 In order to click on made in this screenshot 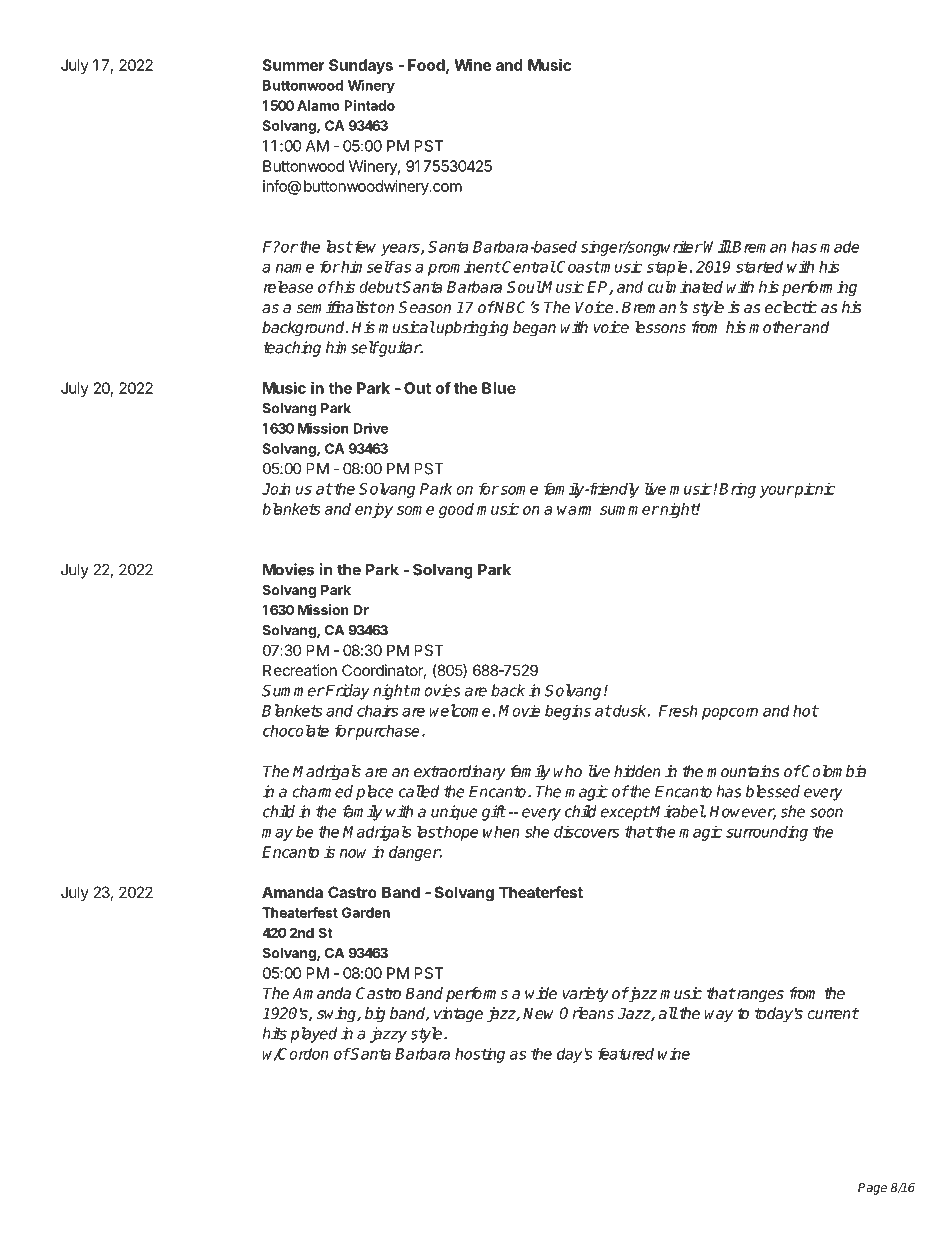, I will do `click(840, 246)`.
